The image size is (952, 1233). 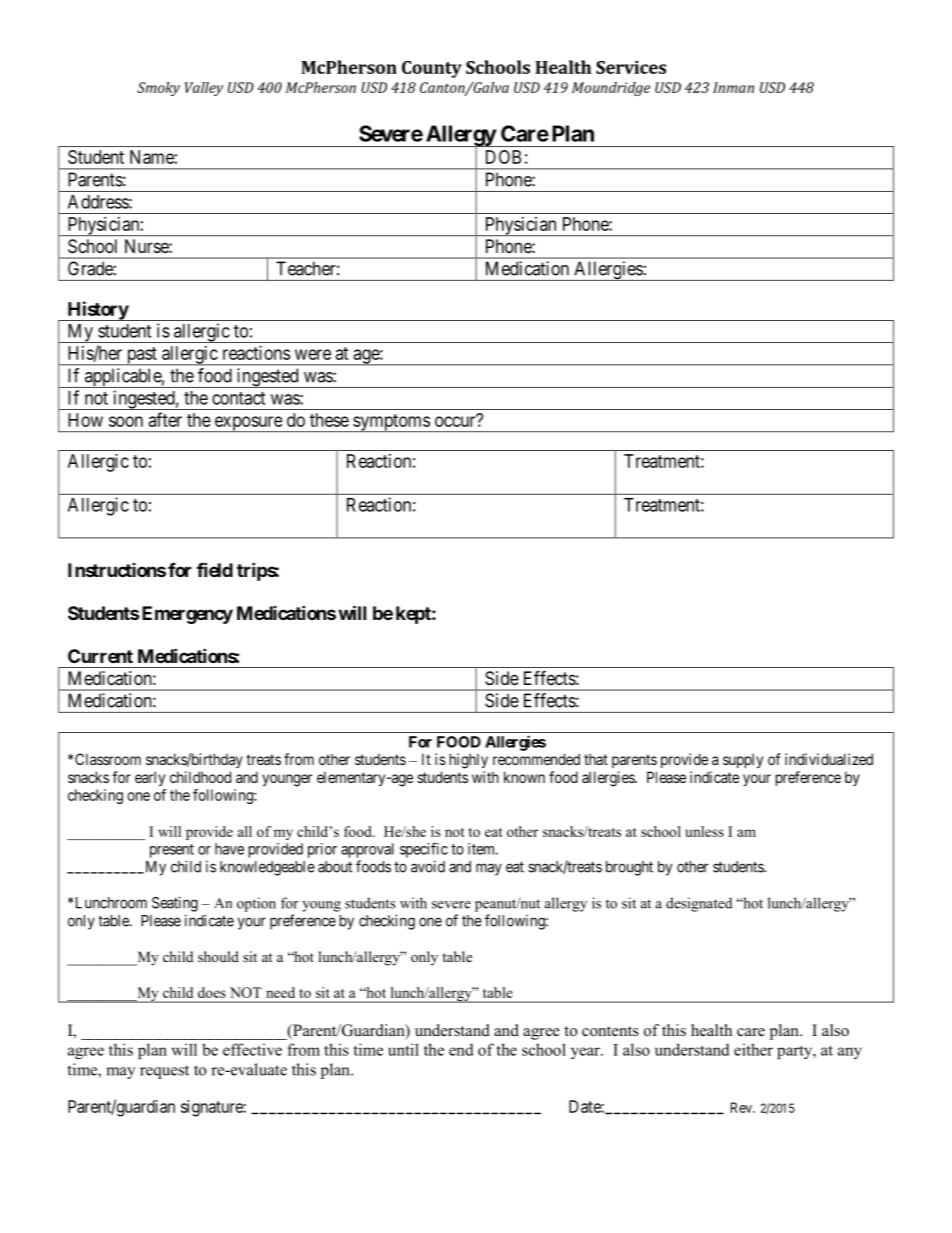 I want to click on Inman, so click(x=733, y=87).
